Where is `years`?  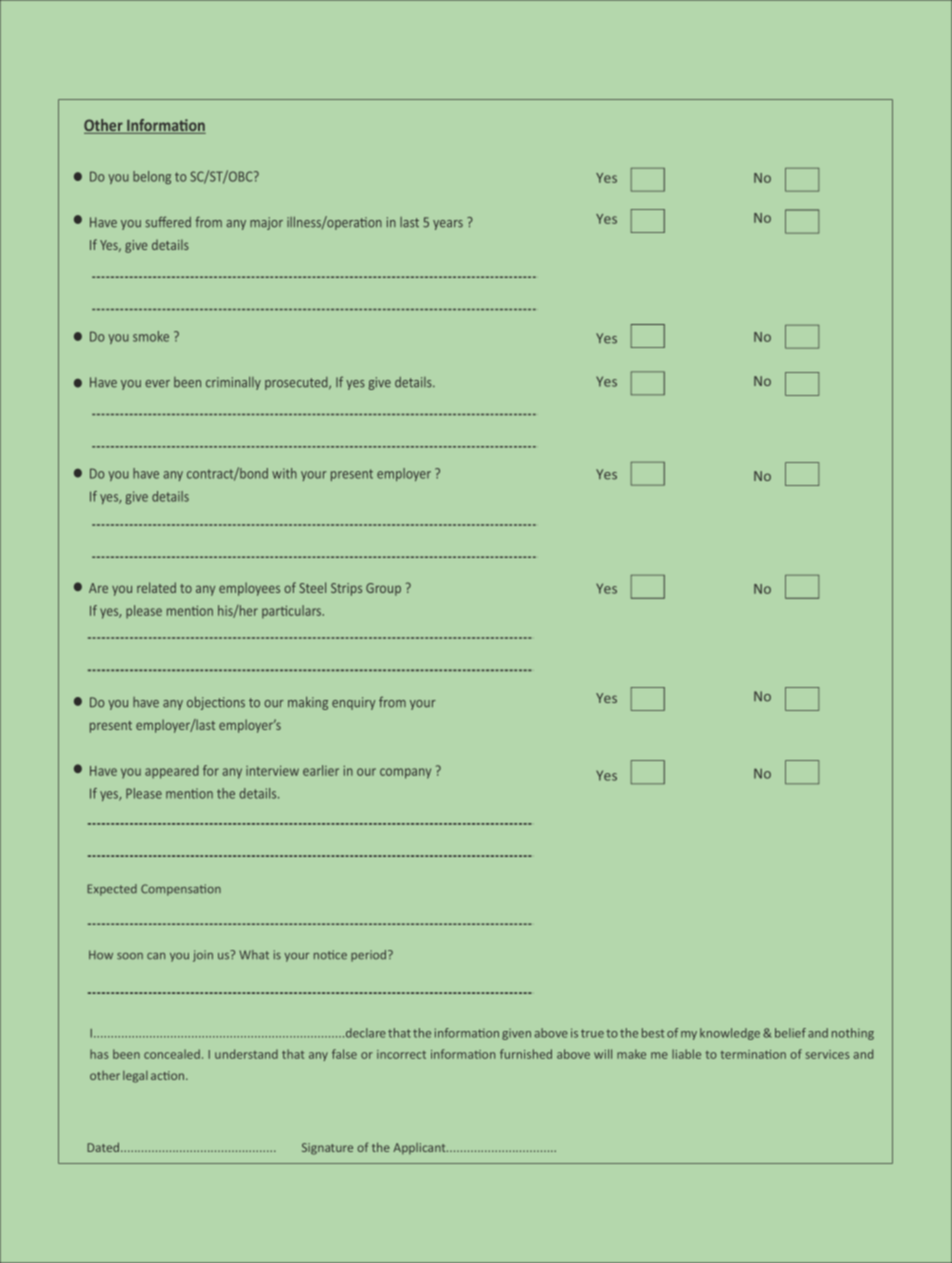 years is located at coordinates (448, 225).
